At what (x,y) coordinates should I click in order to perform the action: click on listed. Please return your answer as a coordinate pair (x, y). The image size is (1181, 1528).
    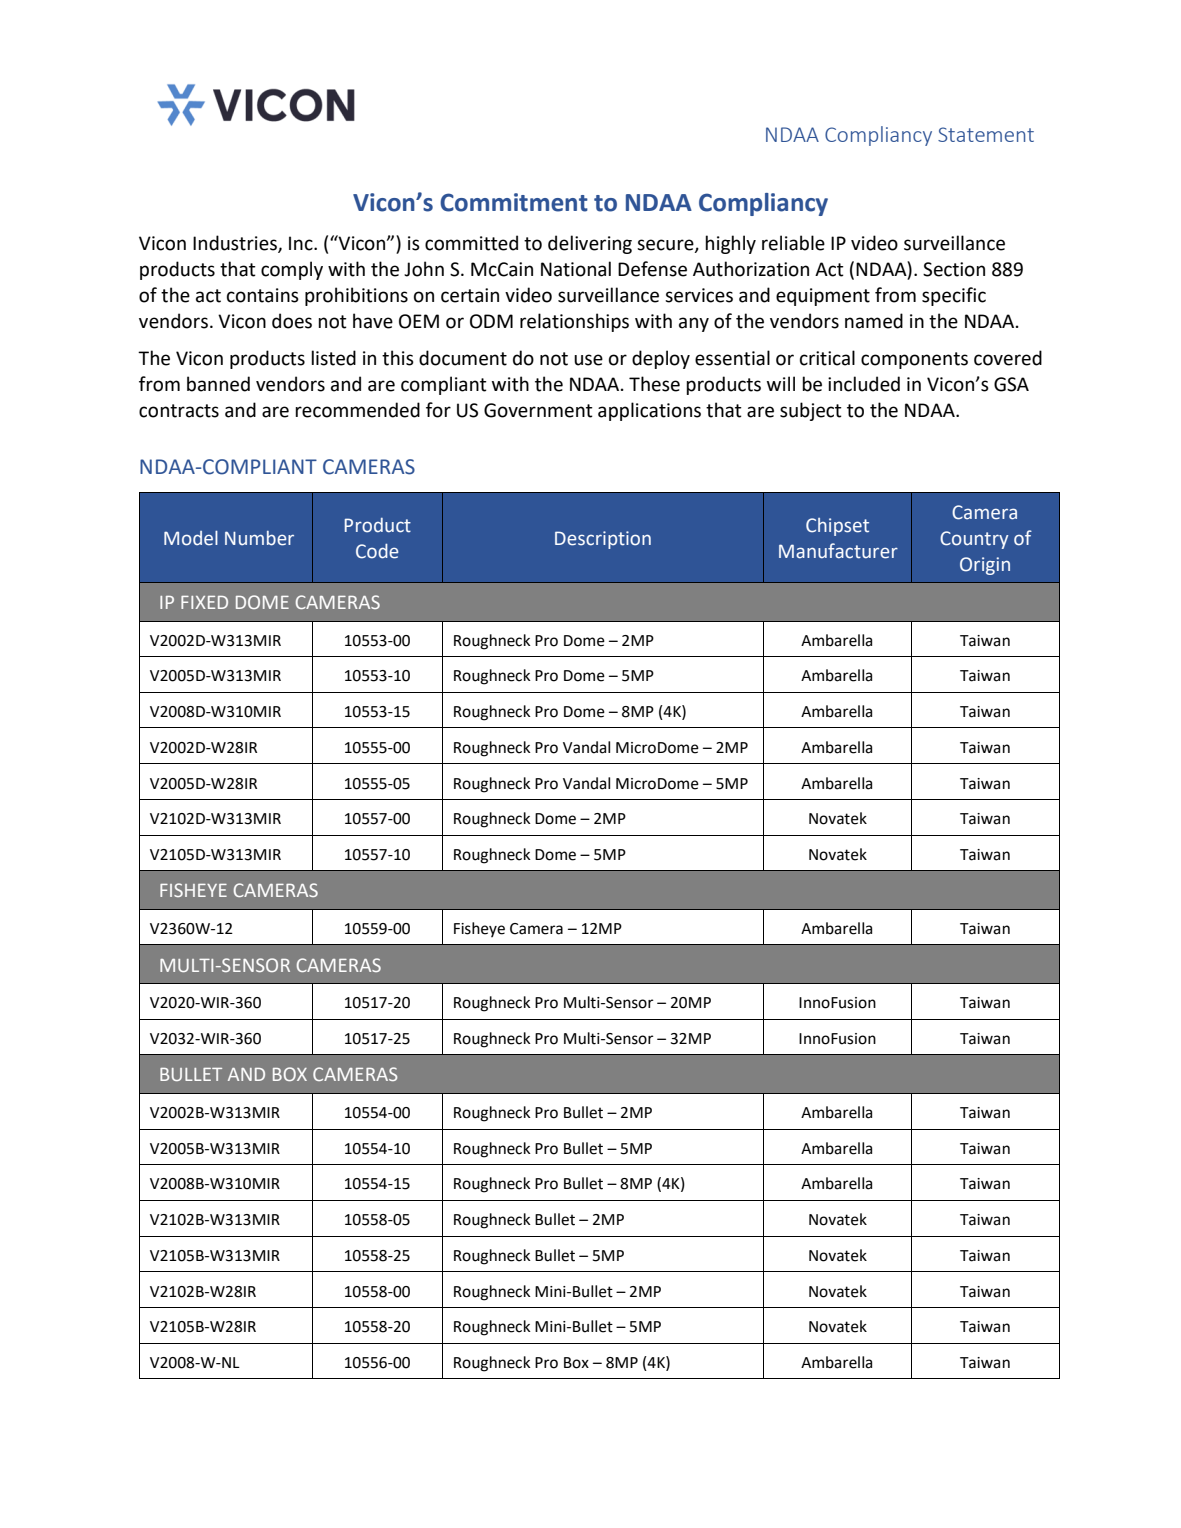
    Looking at the image, I should click on (333, 358).
